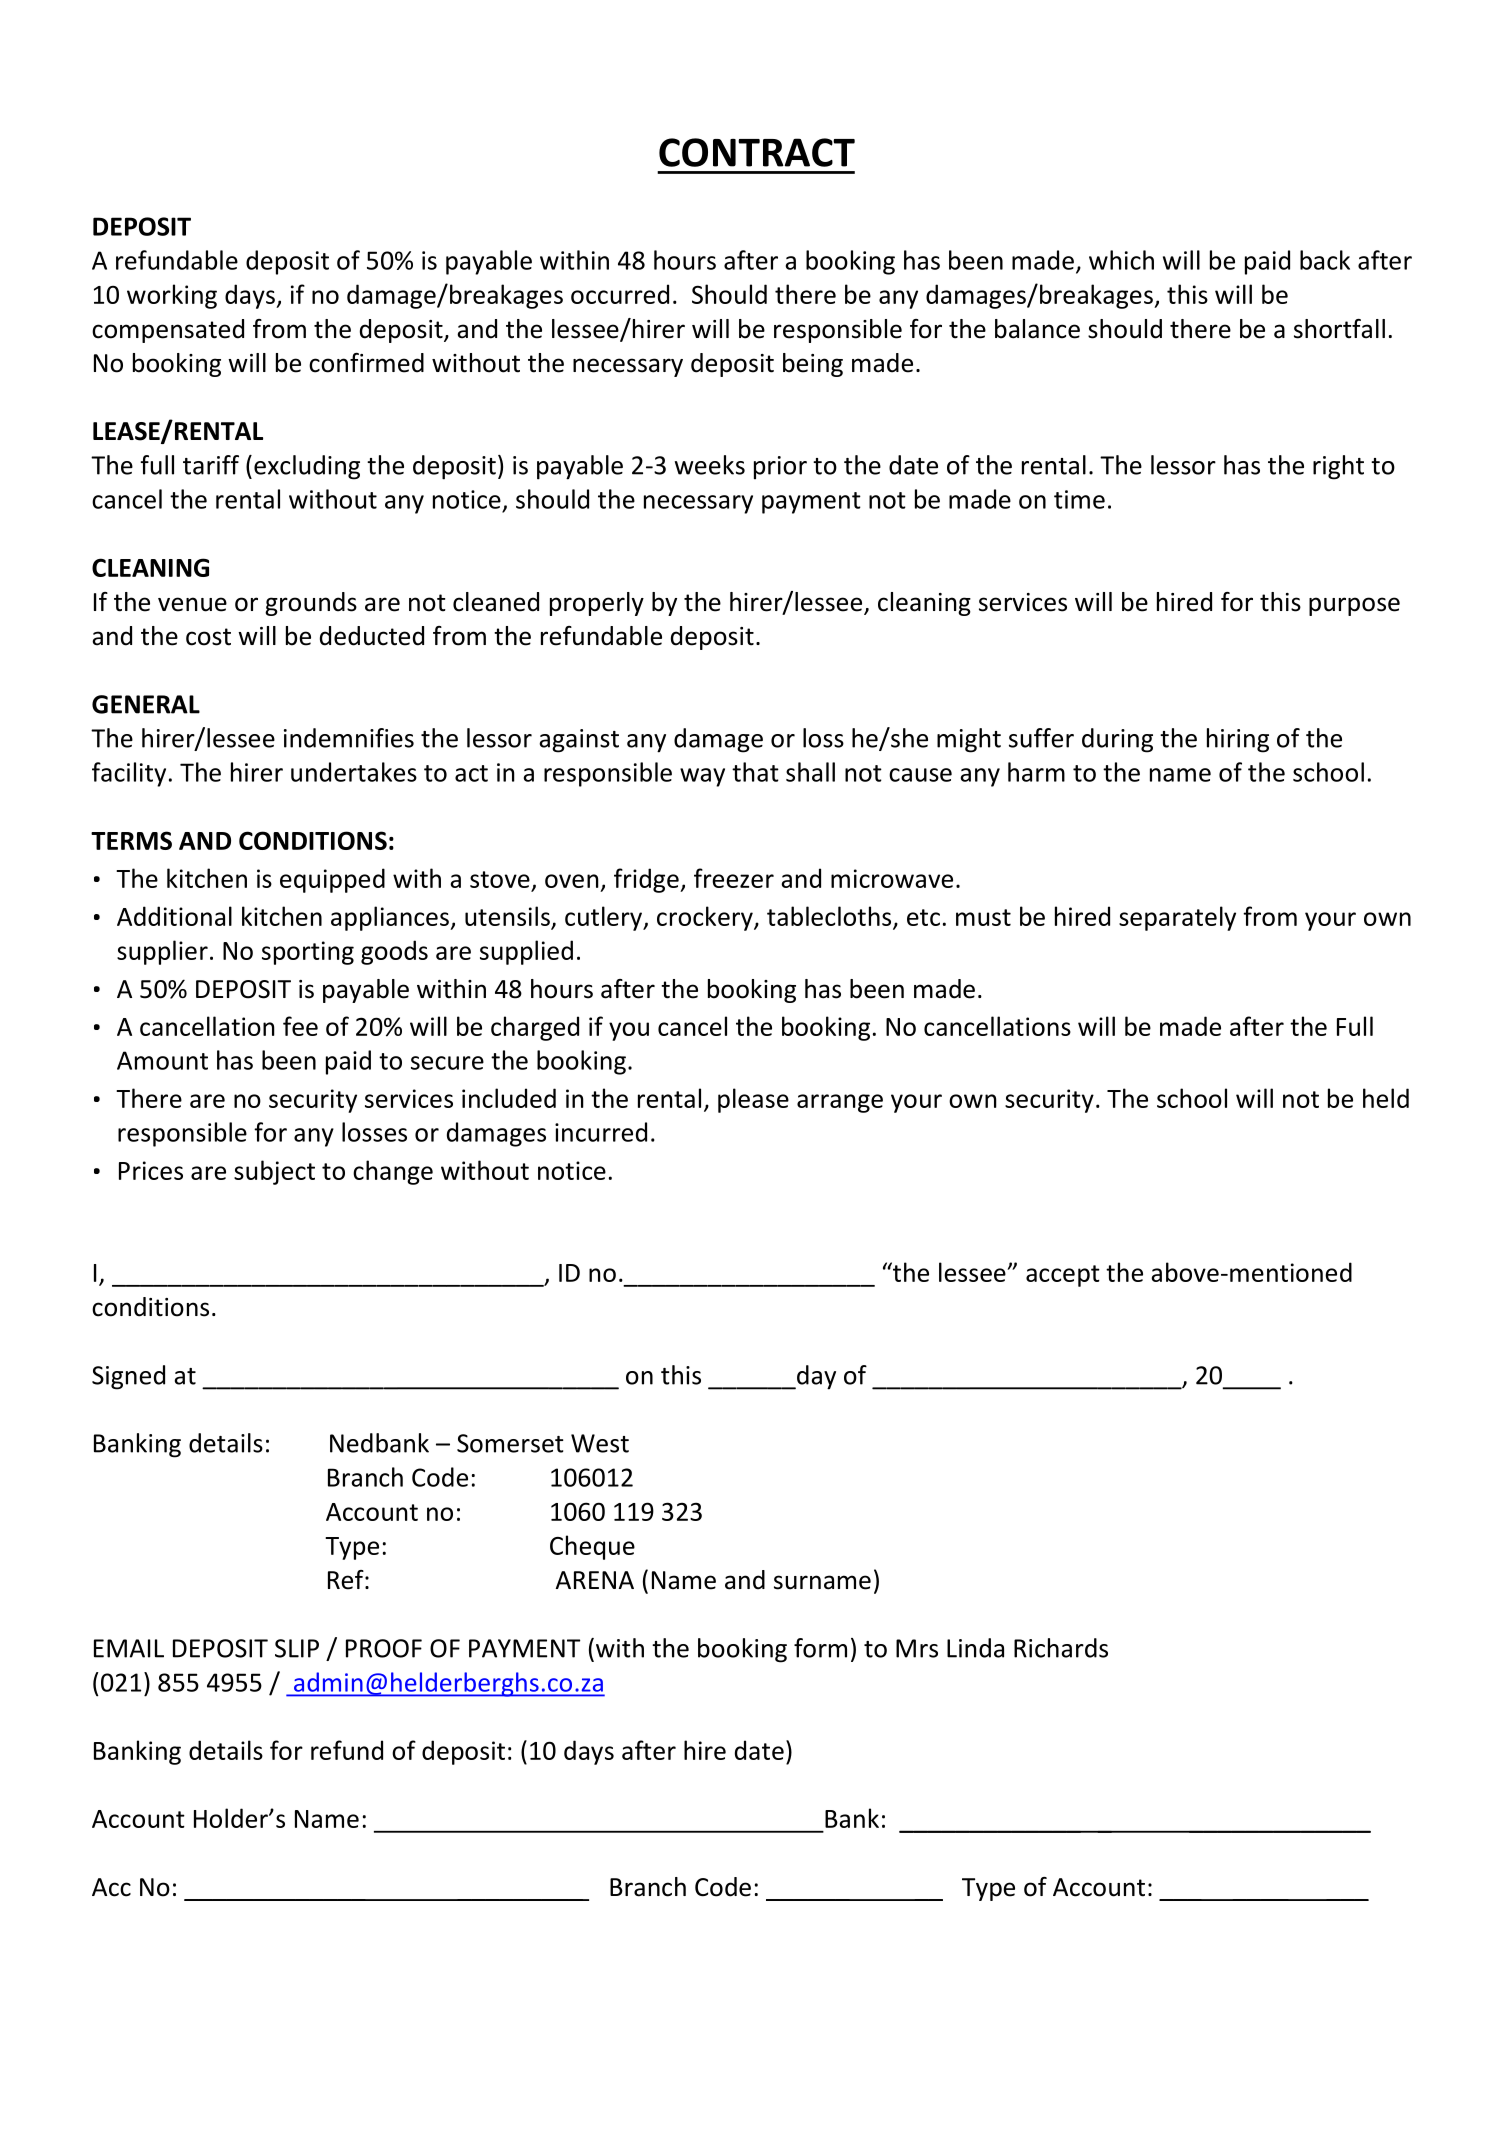 Image resolution: width=1512 pixels, height=2140 pixels. I want to click on that, so click(755, 772).
